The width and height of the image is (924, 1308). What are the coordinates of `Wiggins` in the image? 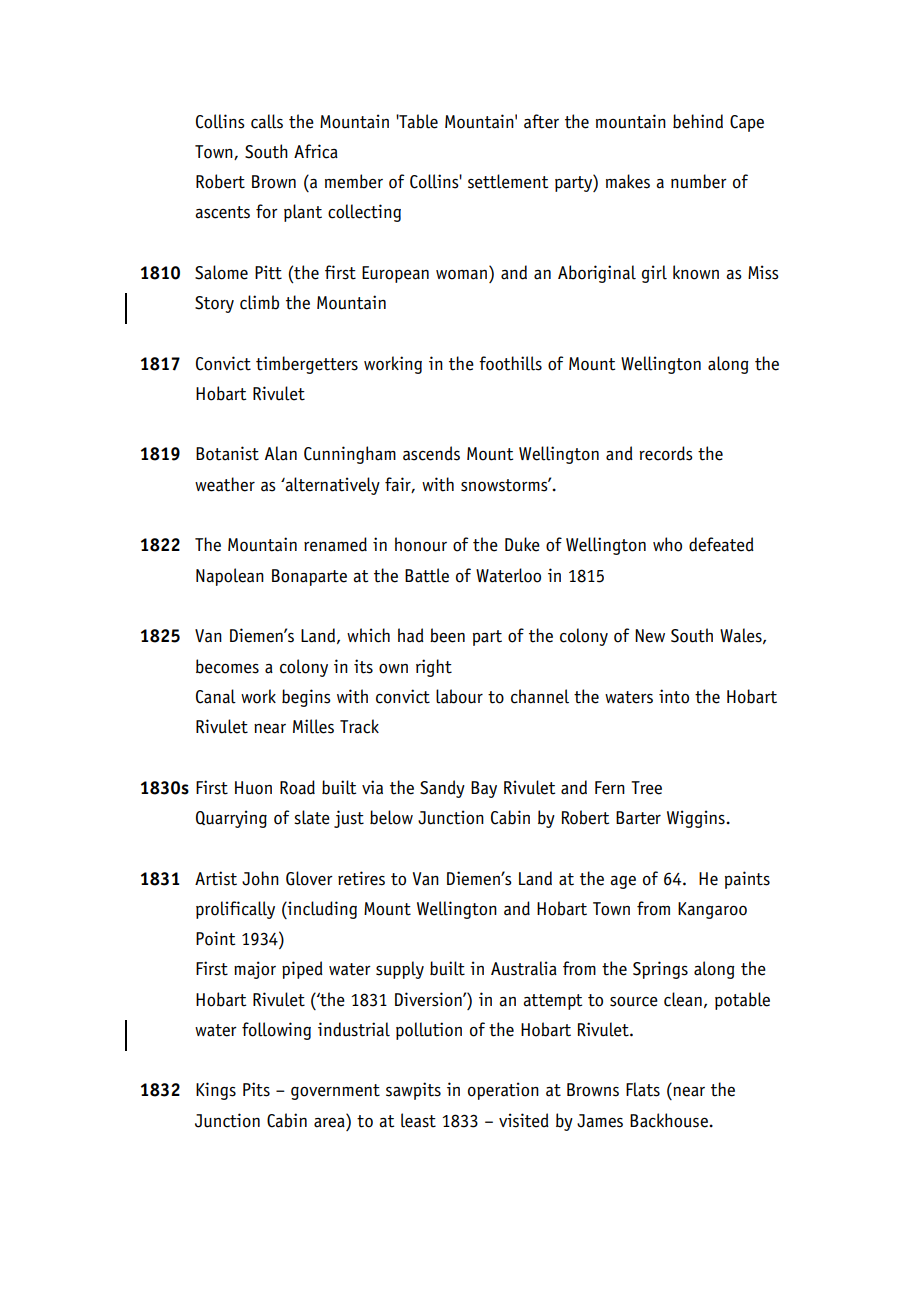 It's located at (697, 819).
